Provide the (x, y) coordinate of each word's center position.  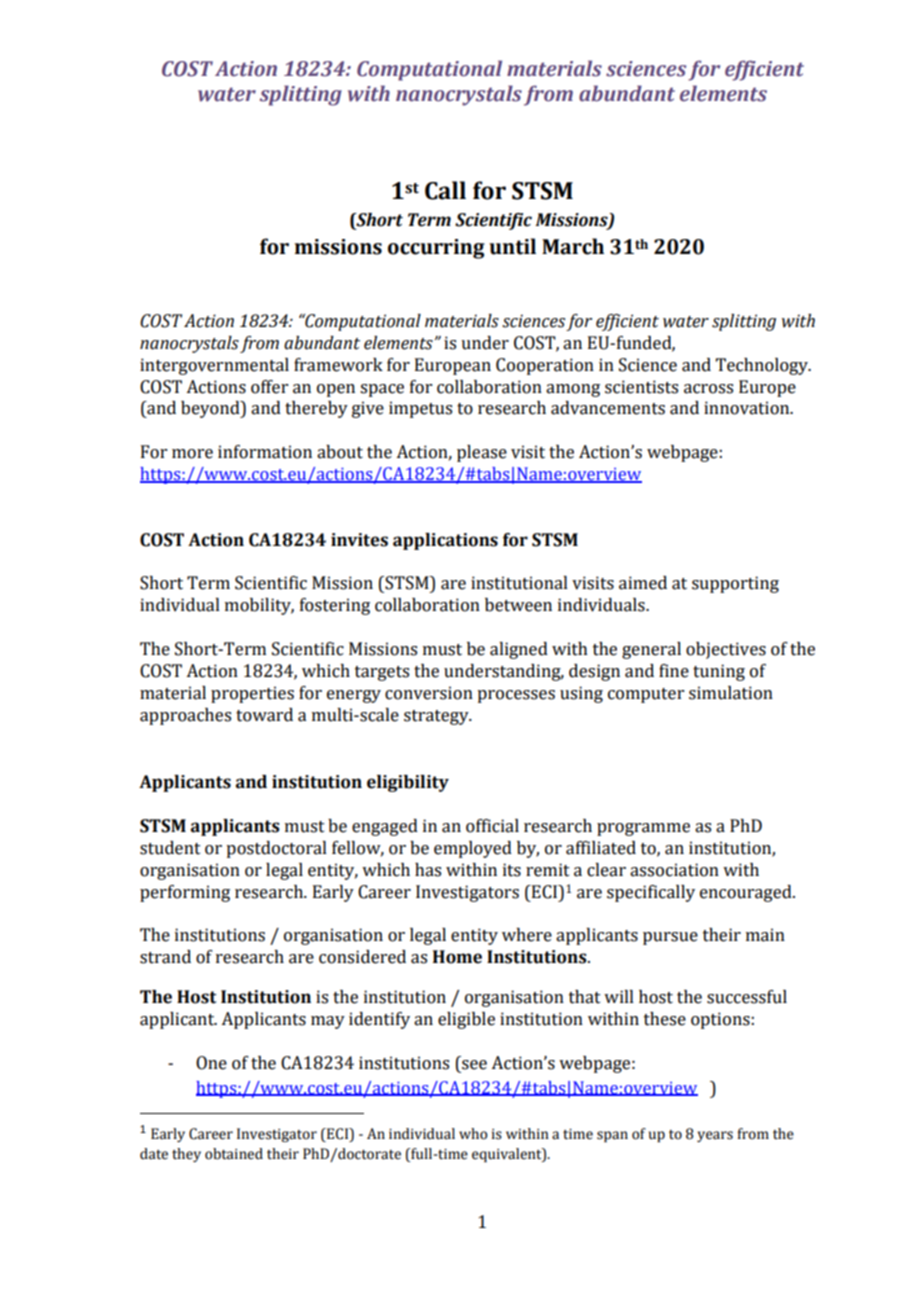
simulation (731, 693)
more (192, 454)
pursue (670, 938)
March (573, 246)
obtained (234, 1154)
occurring (436, 249)
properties (252, 694)
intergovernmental (214, 366)
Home (457, 957)
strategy (437, 717)
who (473, 1134)
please (482, 453)
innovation (748, 408)
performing (185, 893)
